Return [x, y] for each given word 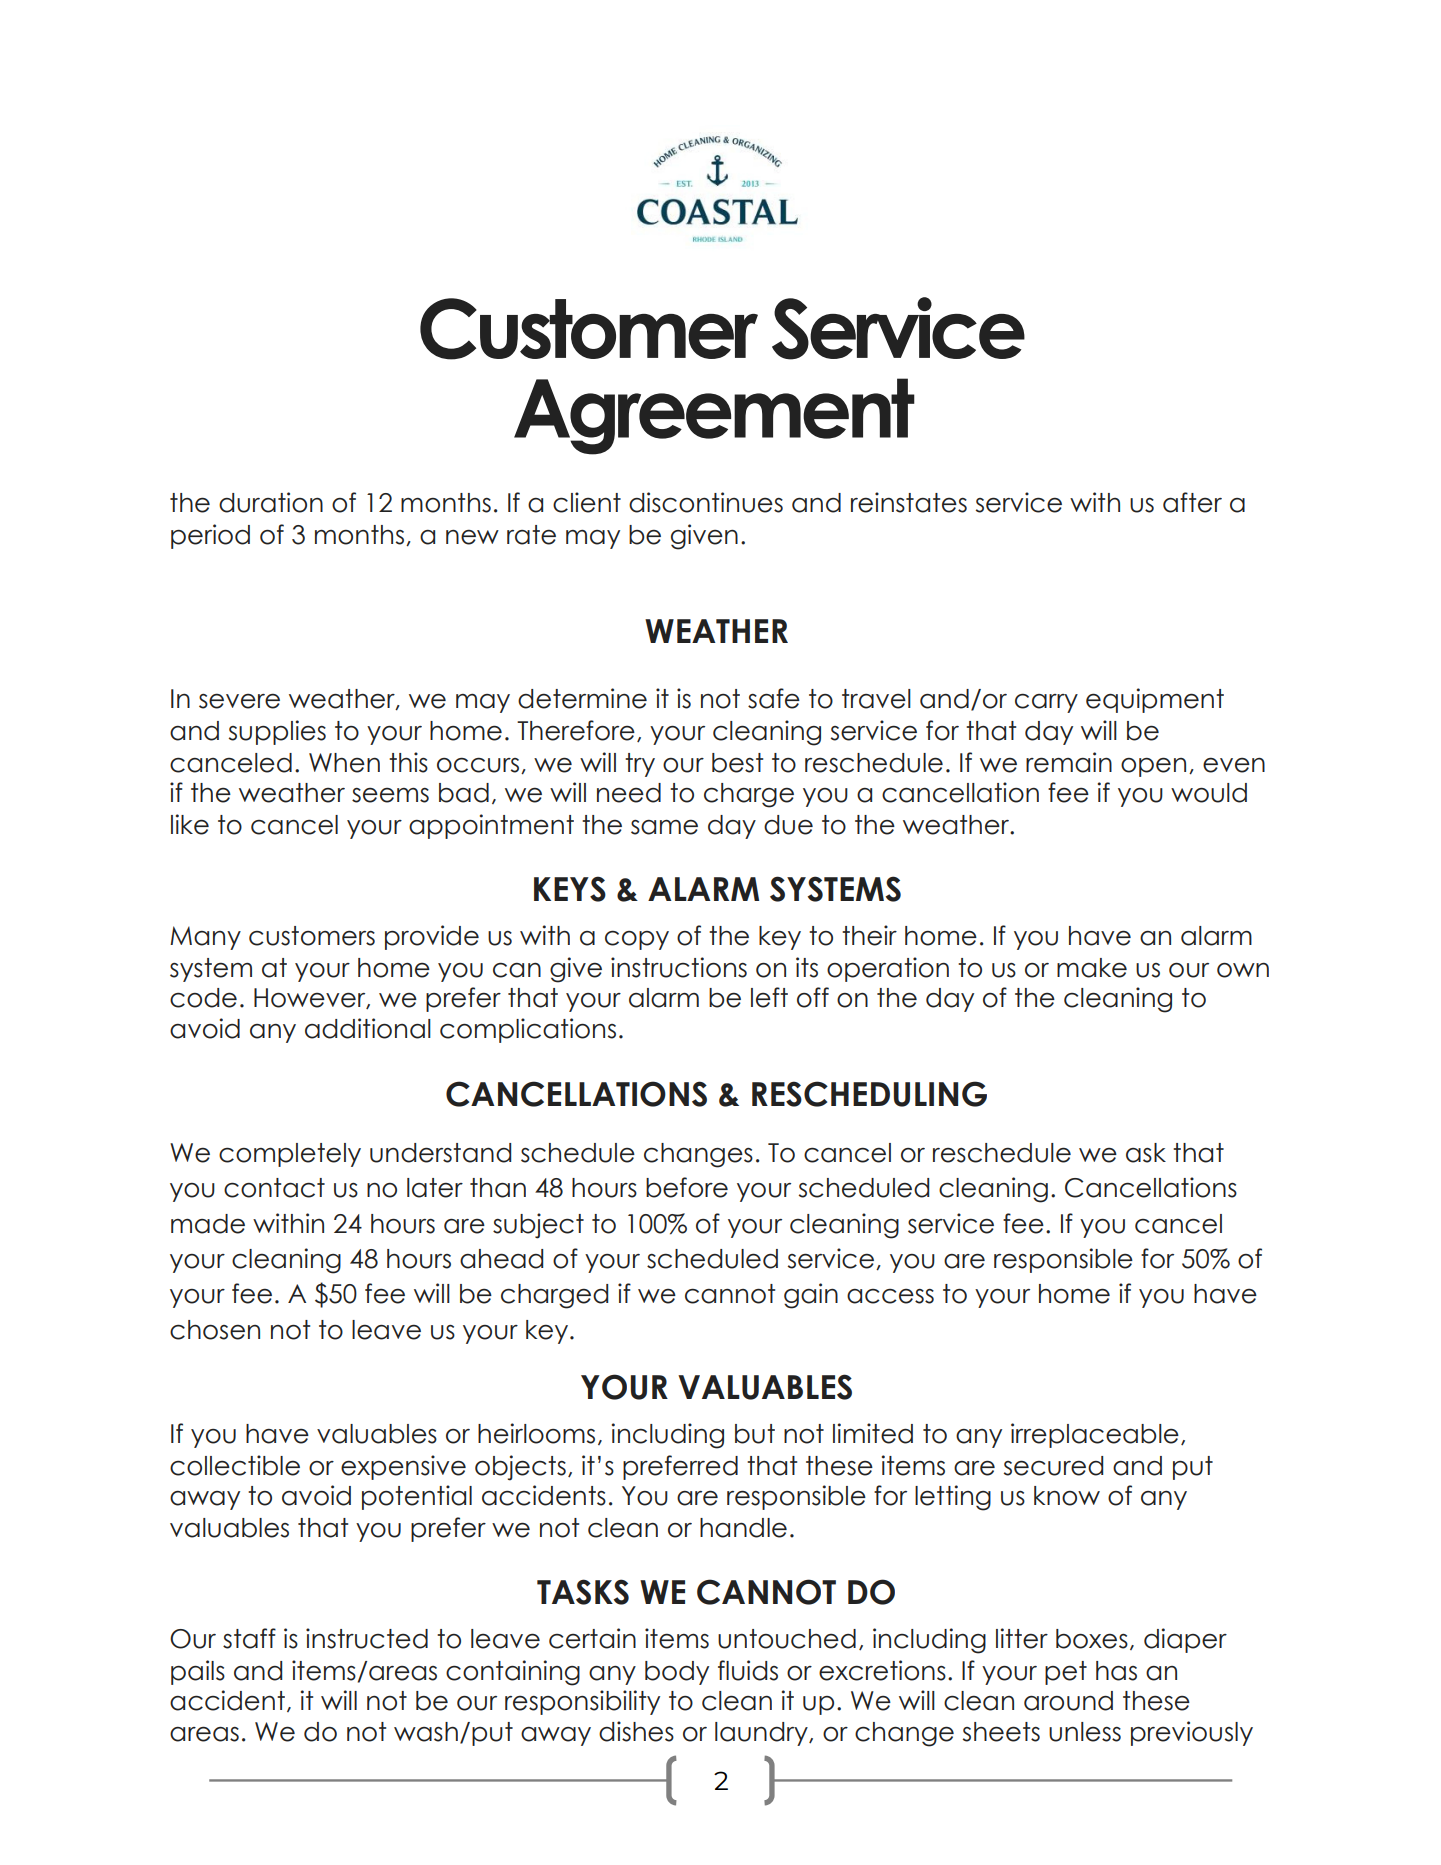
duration [271, 502]
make [1092, 968]
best [737, 763]
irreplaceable [1095, 1435]
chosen [215, 1330]
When [344, 763]
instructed [367, 1638]
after [1192, 502]
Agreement [714, 416]
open [1153, 767]
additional [368, 1028]
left [769, 997]
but [755, 1434]
